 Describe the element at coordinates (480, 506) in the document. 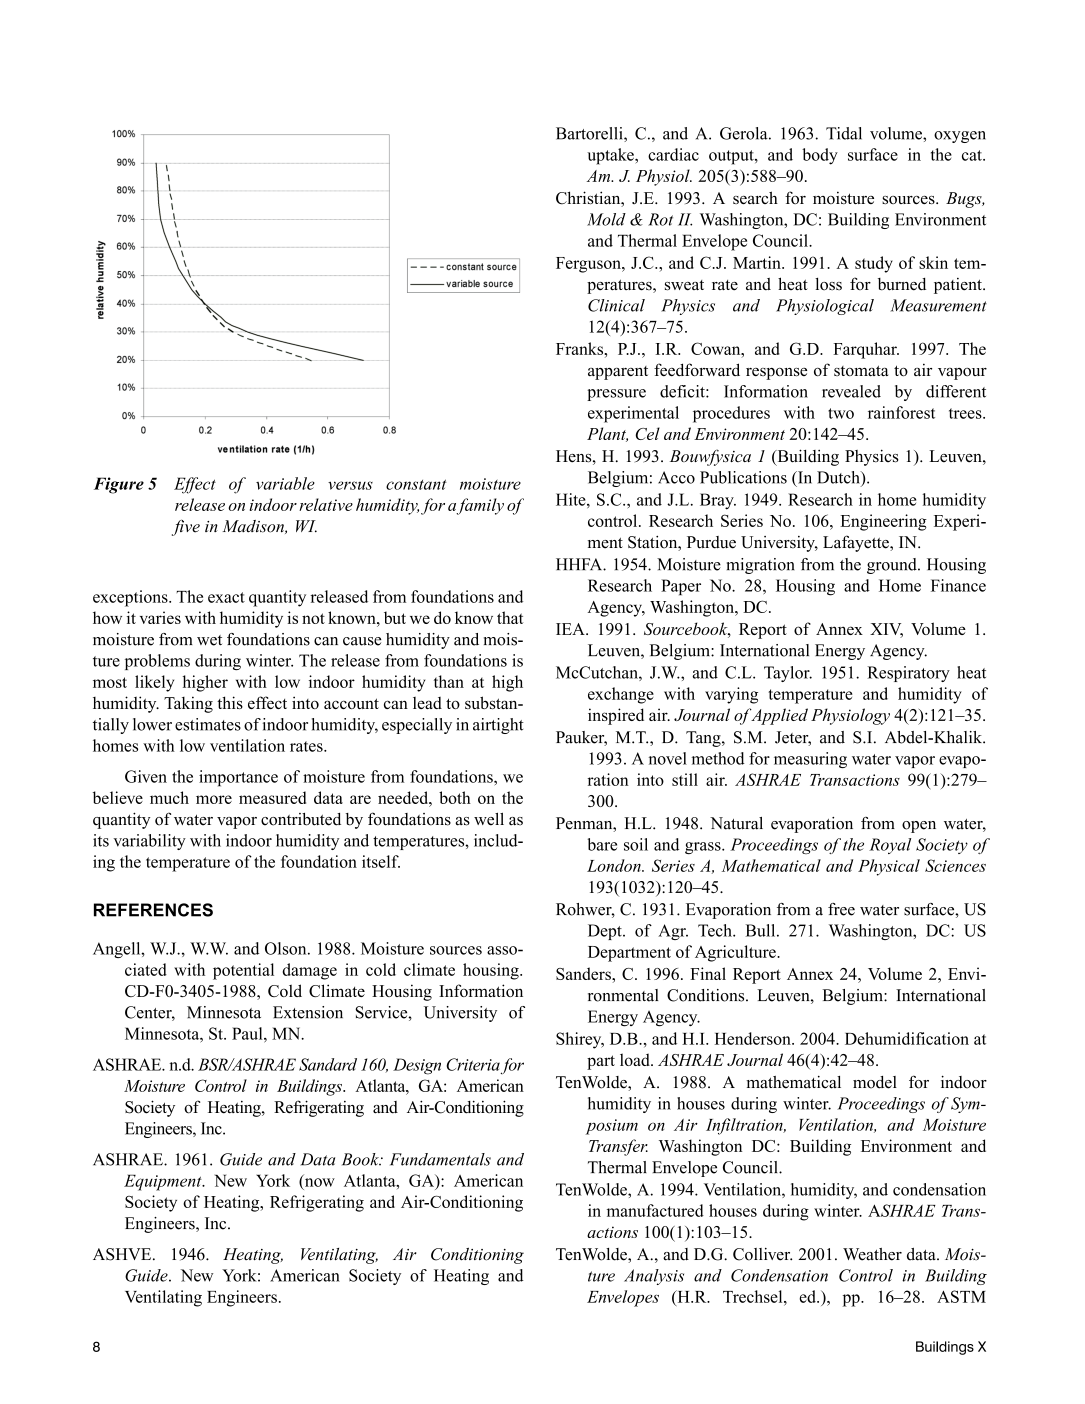

I see `family` at that location.
